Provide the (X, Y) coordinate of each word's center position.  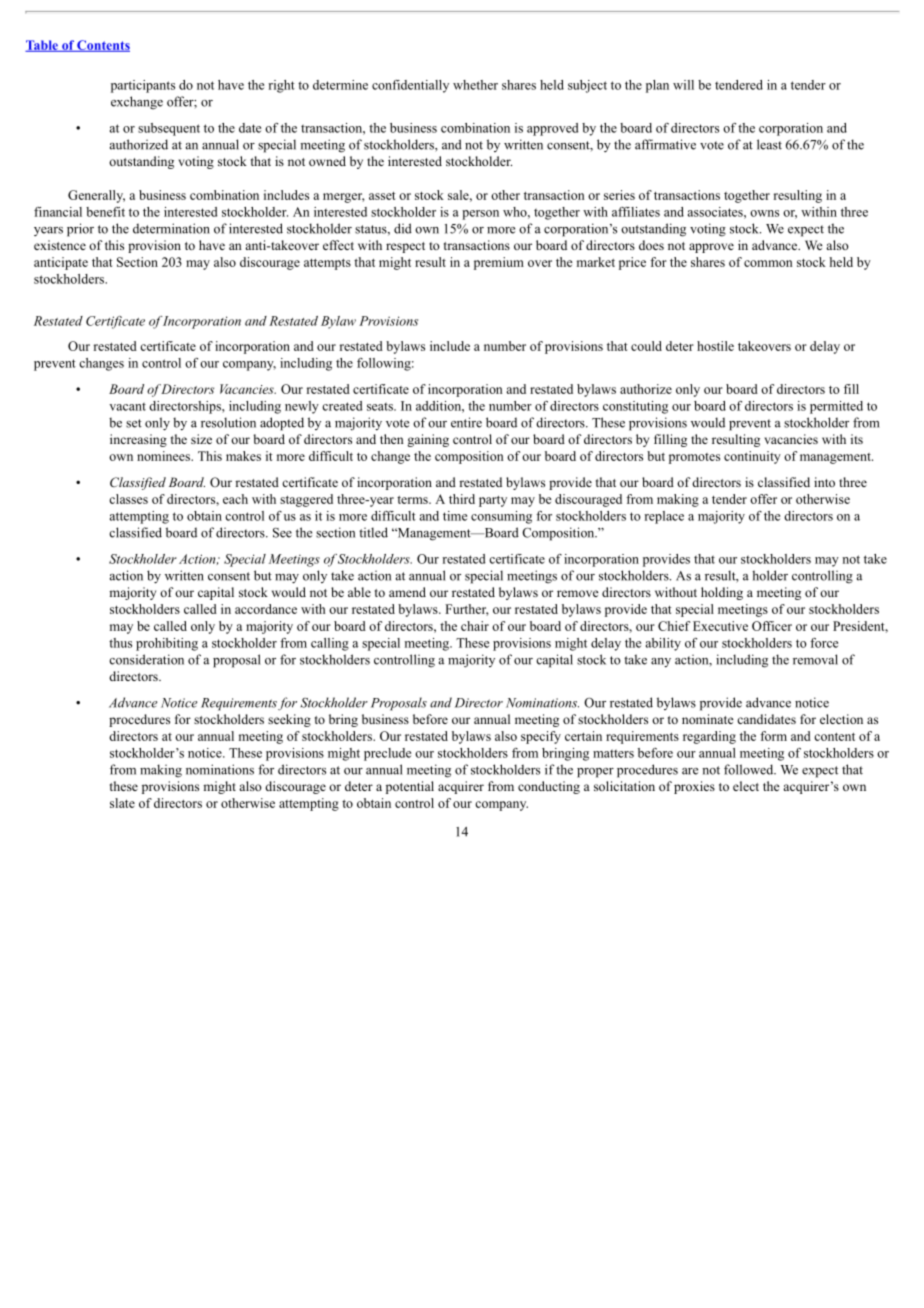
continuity (752, 457)
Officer (772, 626)
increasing (138, 440)
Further (467, 610)
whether (475, 85)
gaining (428, 440)
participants (143, 86)
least (769, 144)
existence (60, 245)
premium (499, 263)
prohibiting (167, 644)
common (768, 263)
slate (122, 803)
